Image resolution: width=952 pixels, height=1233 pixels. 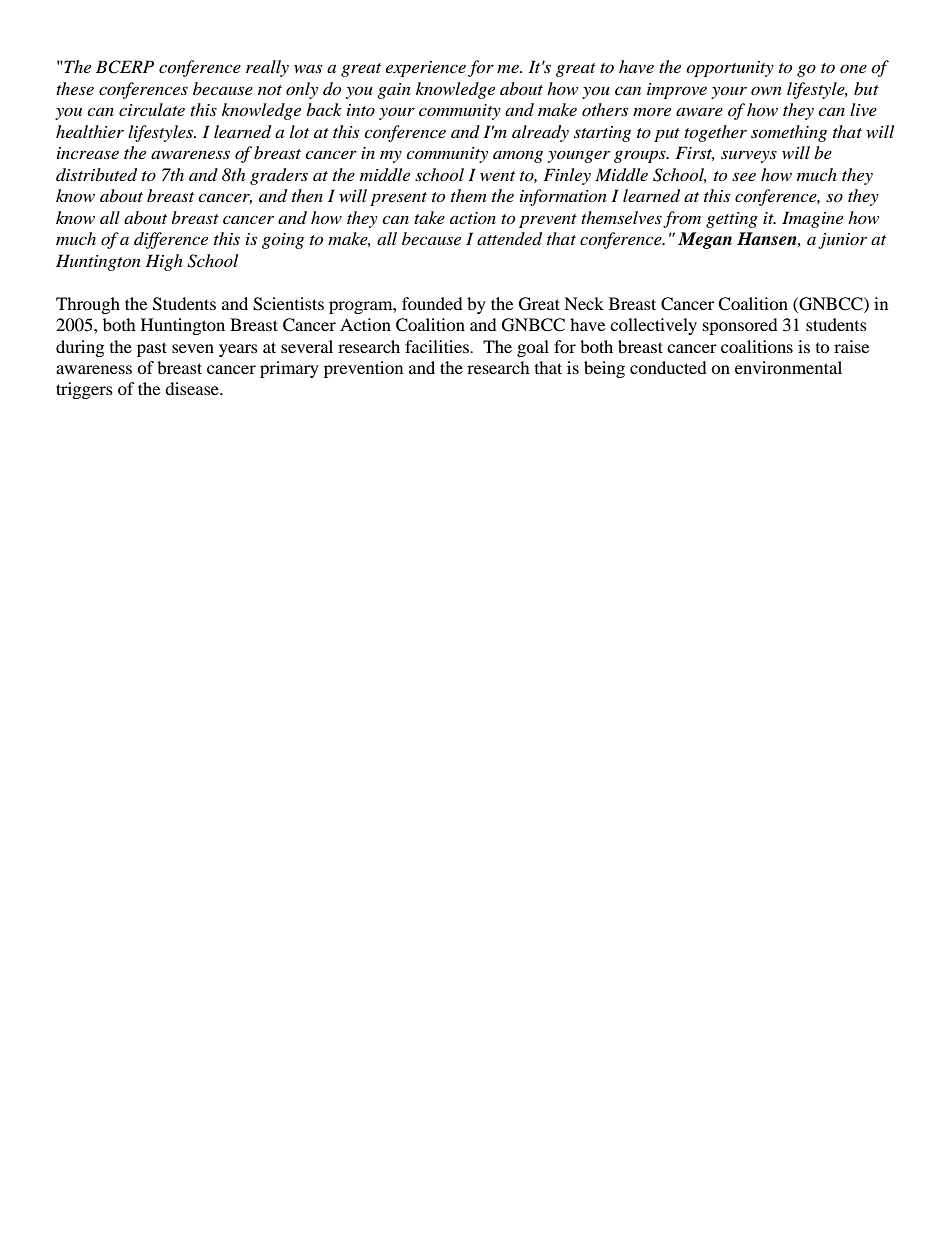 What do you see at coordinates (432, 303) in the screenshot?
I see `founded` at bounding box center [432, 303].
